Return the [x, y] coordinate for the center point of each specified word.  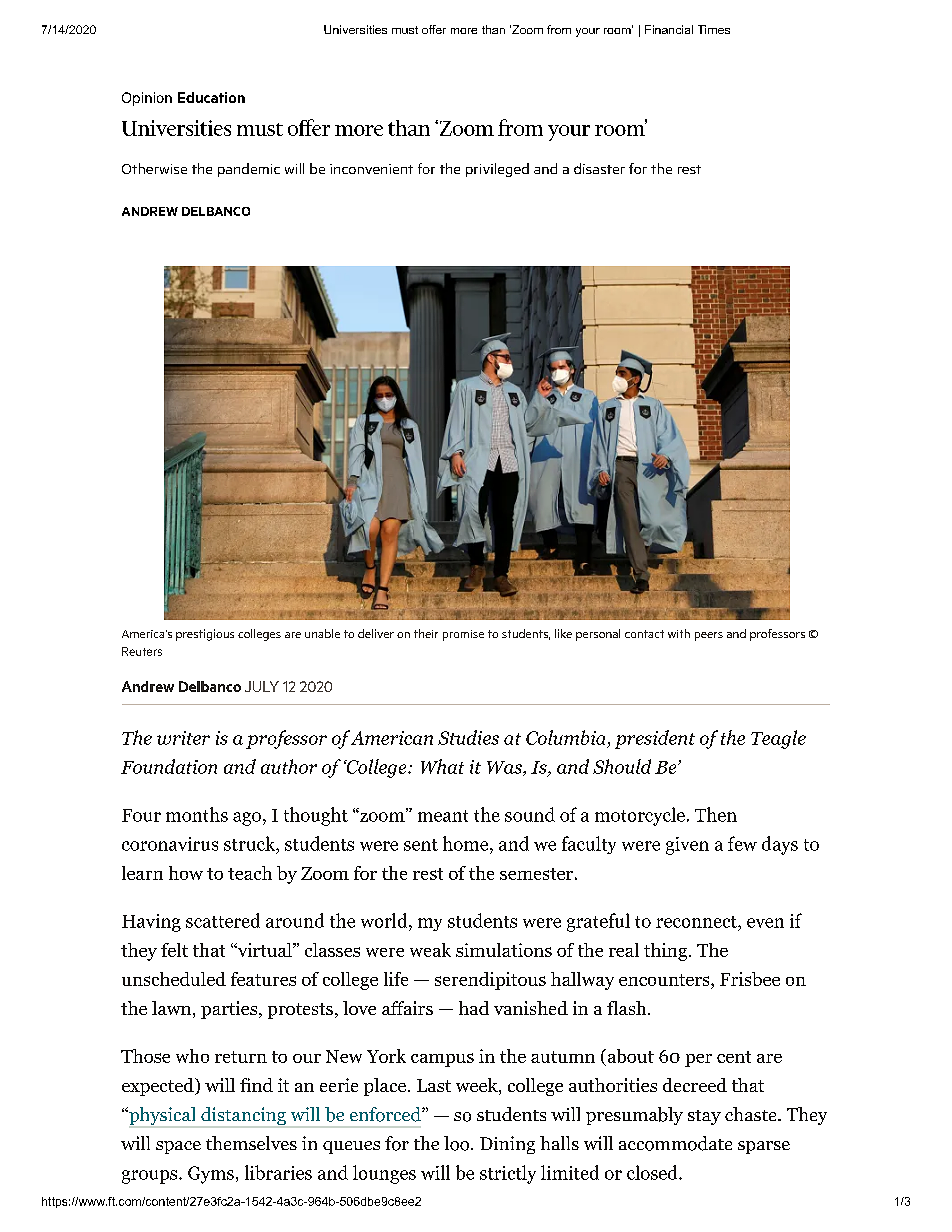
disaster [599, 168]
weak [430, 950]
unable [322, 633]
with [679, 633]
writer [183, 738]
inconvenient [371, 169]
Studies [468, 737]
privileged [497, 170]
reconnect [697, 922]
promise [463, 635]
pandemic [249, 170]
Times [714, 29]
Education [211, 97]
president [655, 739]
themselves [251, 1143]
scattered [223, 920]
